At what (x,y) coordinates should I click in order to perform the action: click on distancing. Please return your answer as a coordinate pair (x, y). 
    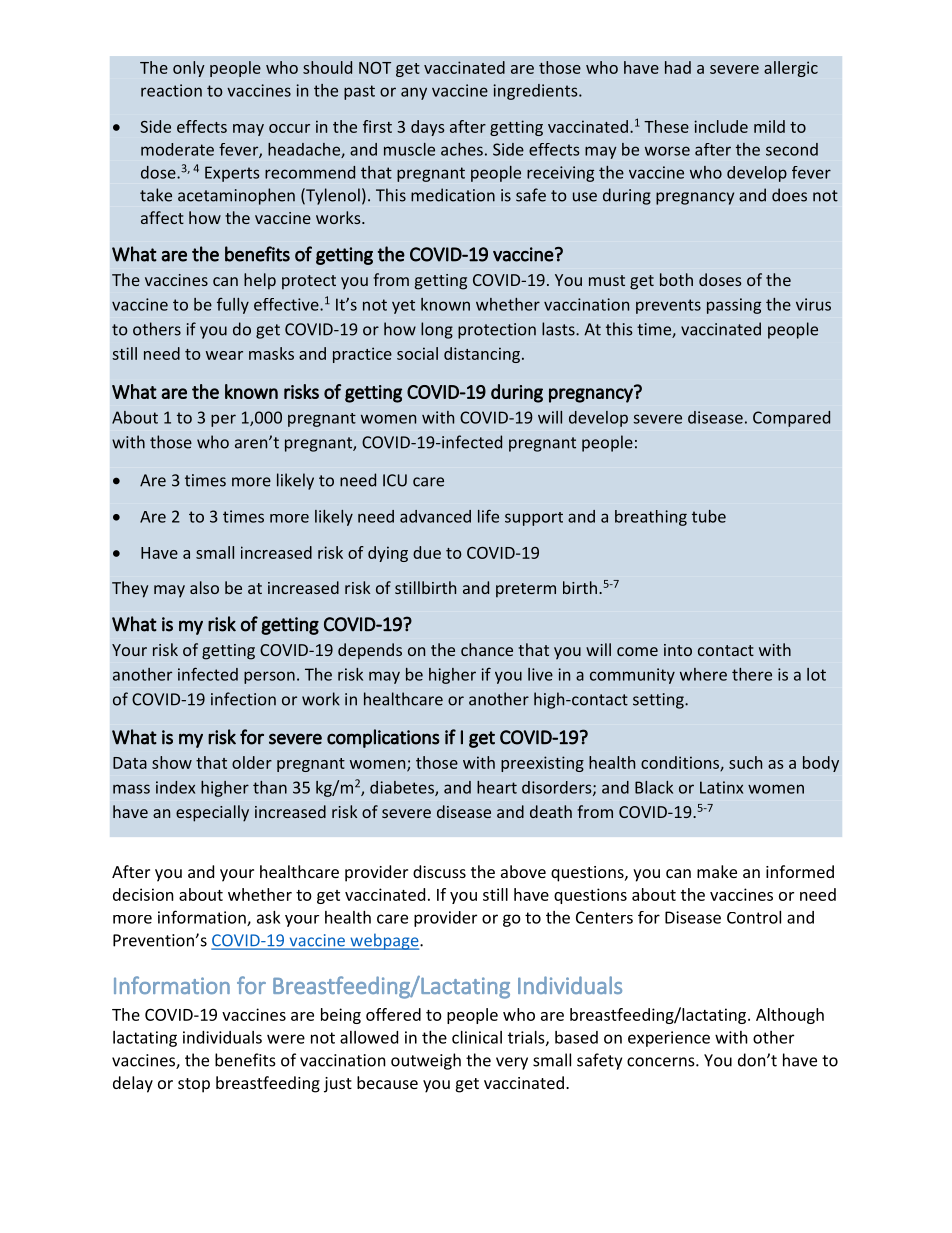
    Looking at the image, I should click on (482, 355).
